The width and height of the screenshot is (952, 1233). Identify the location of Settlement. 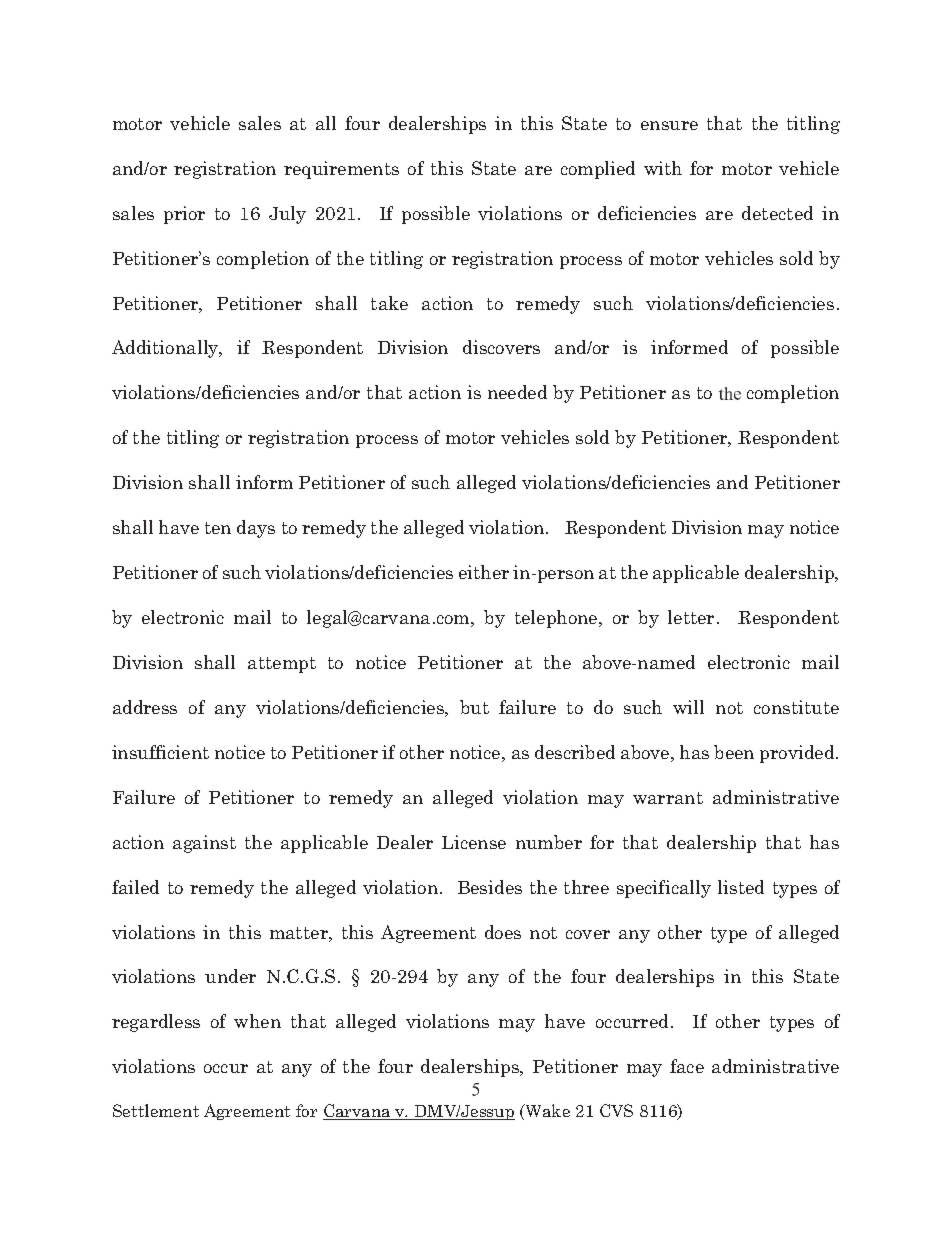
(156, 1110).
